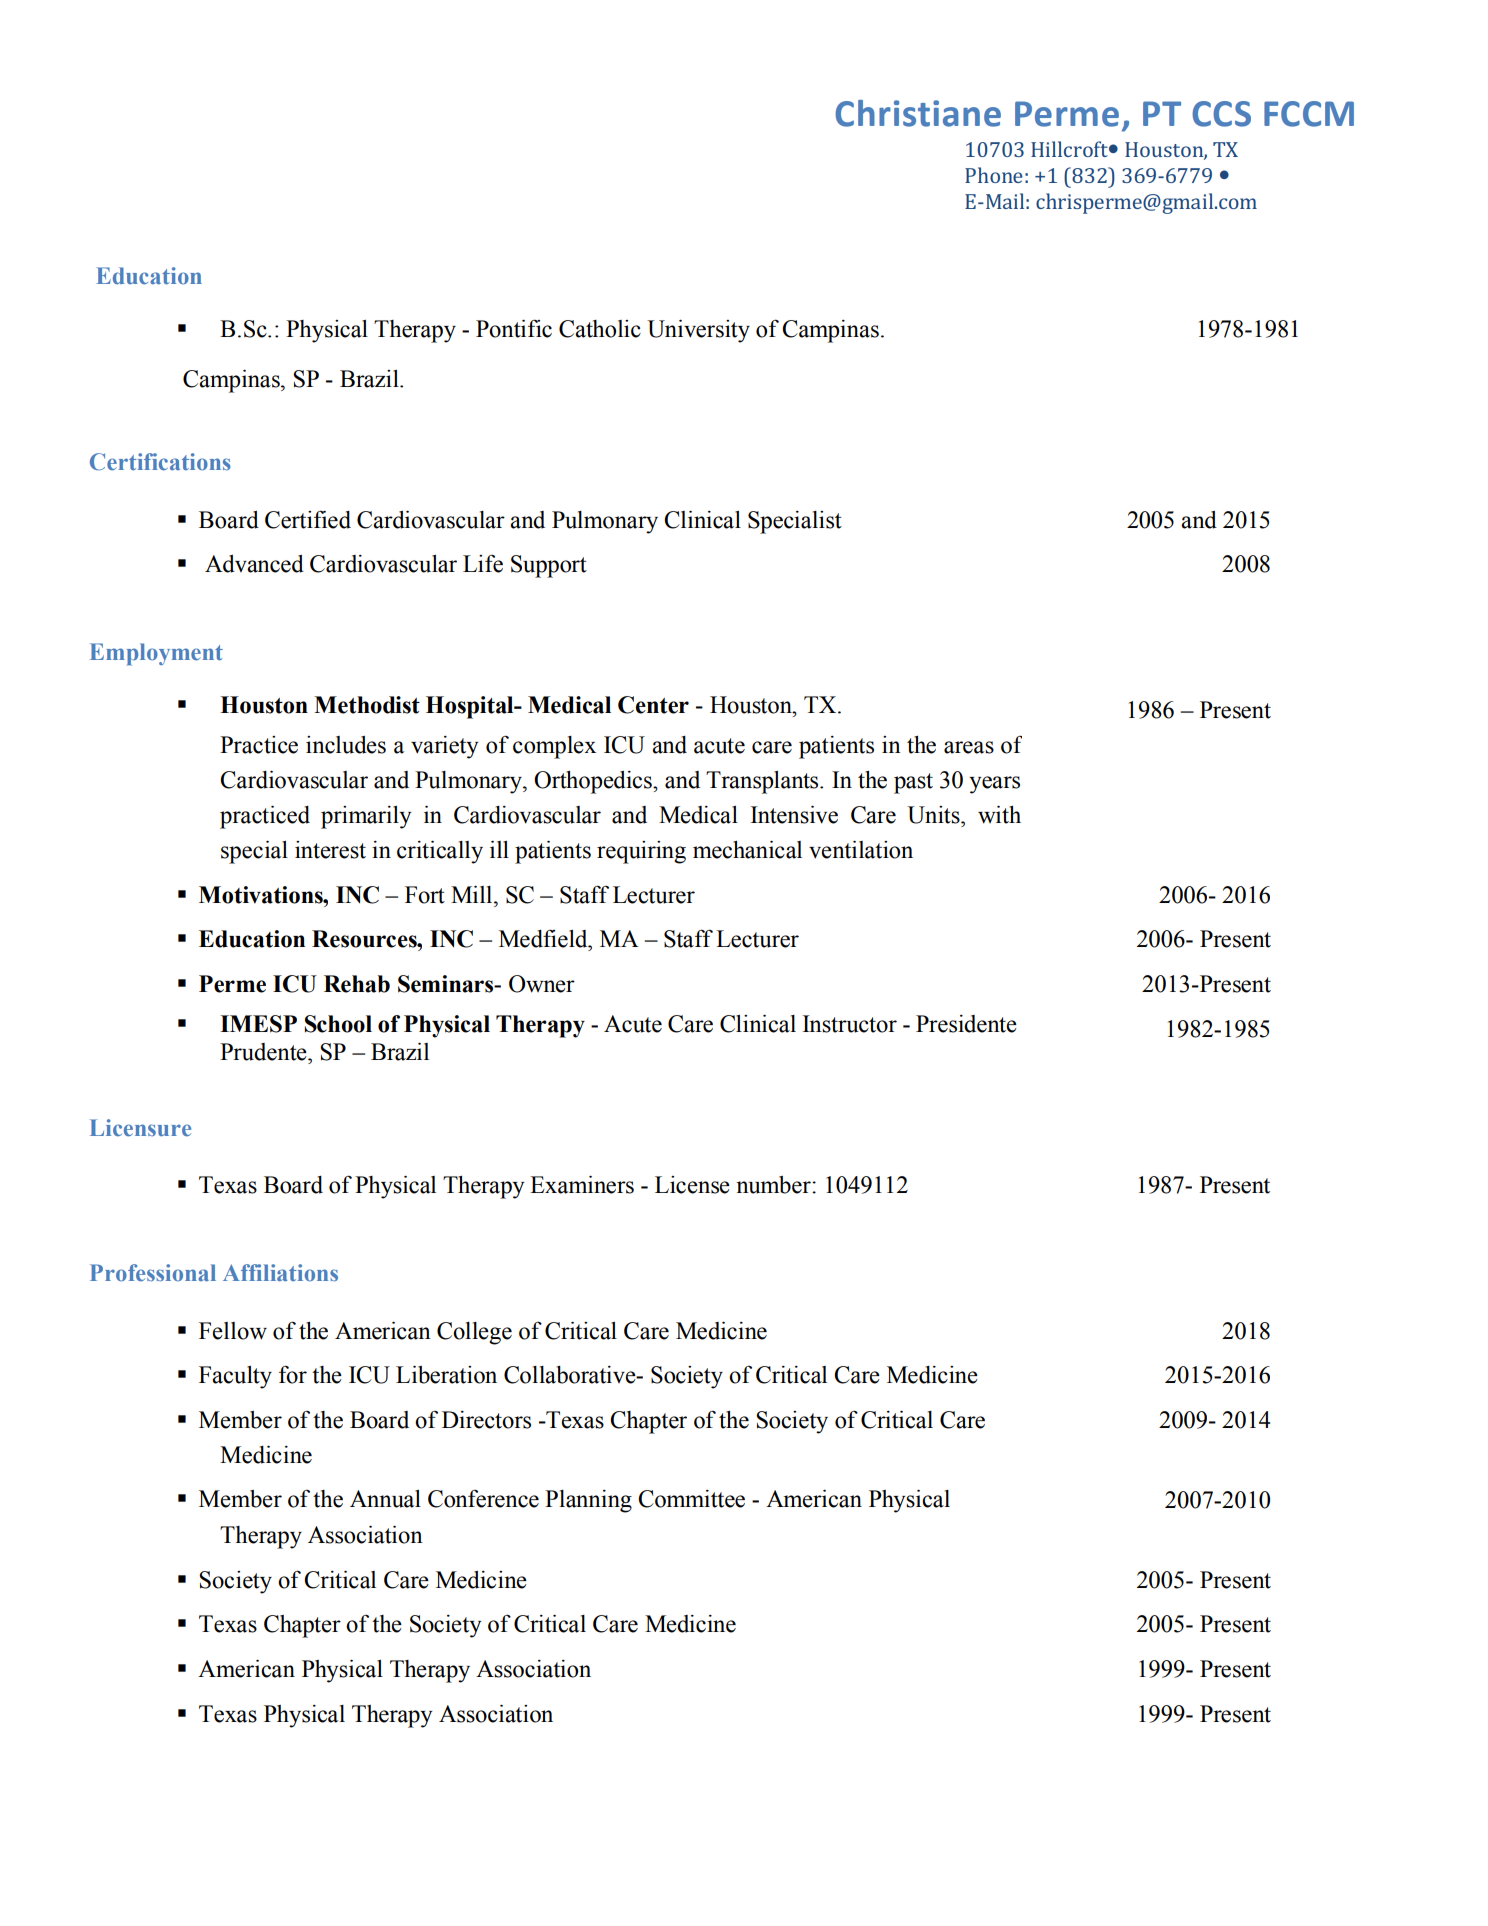 The height and width of the document is (1926, 1488). Describe the element at coordinates (969, 747) in the document. I see `areas` at that location.
